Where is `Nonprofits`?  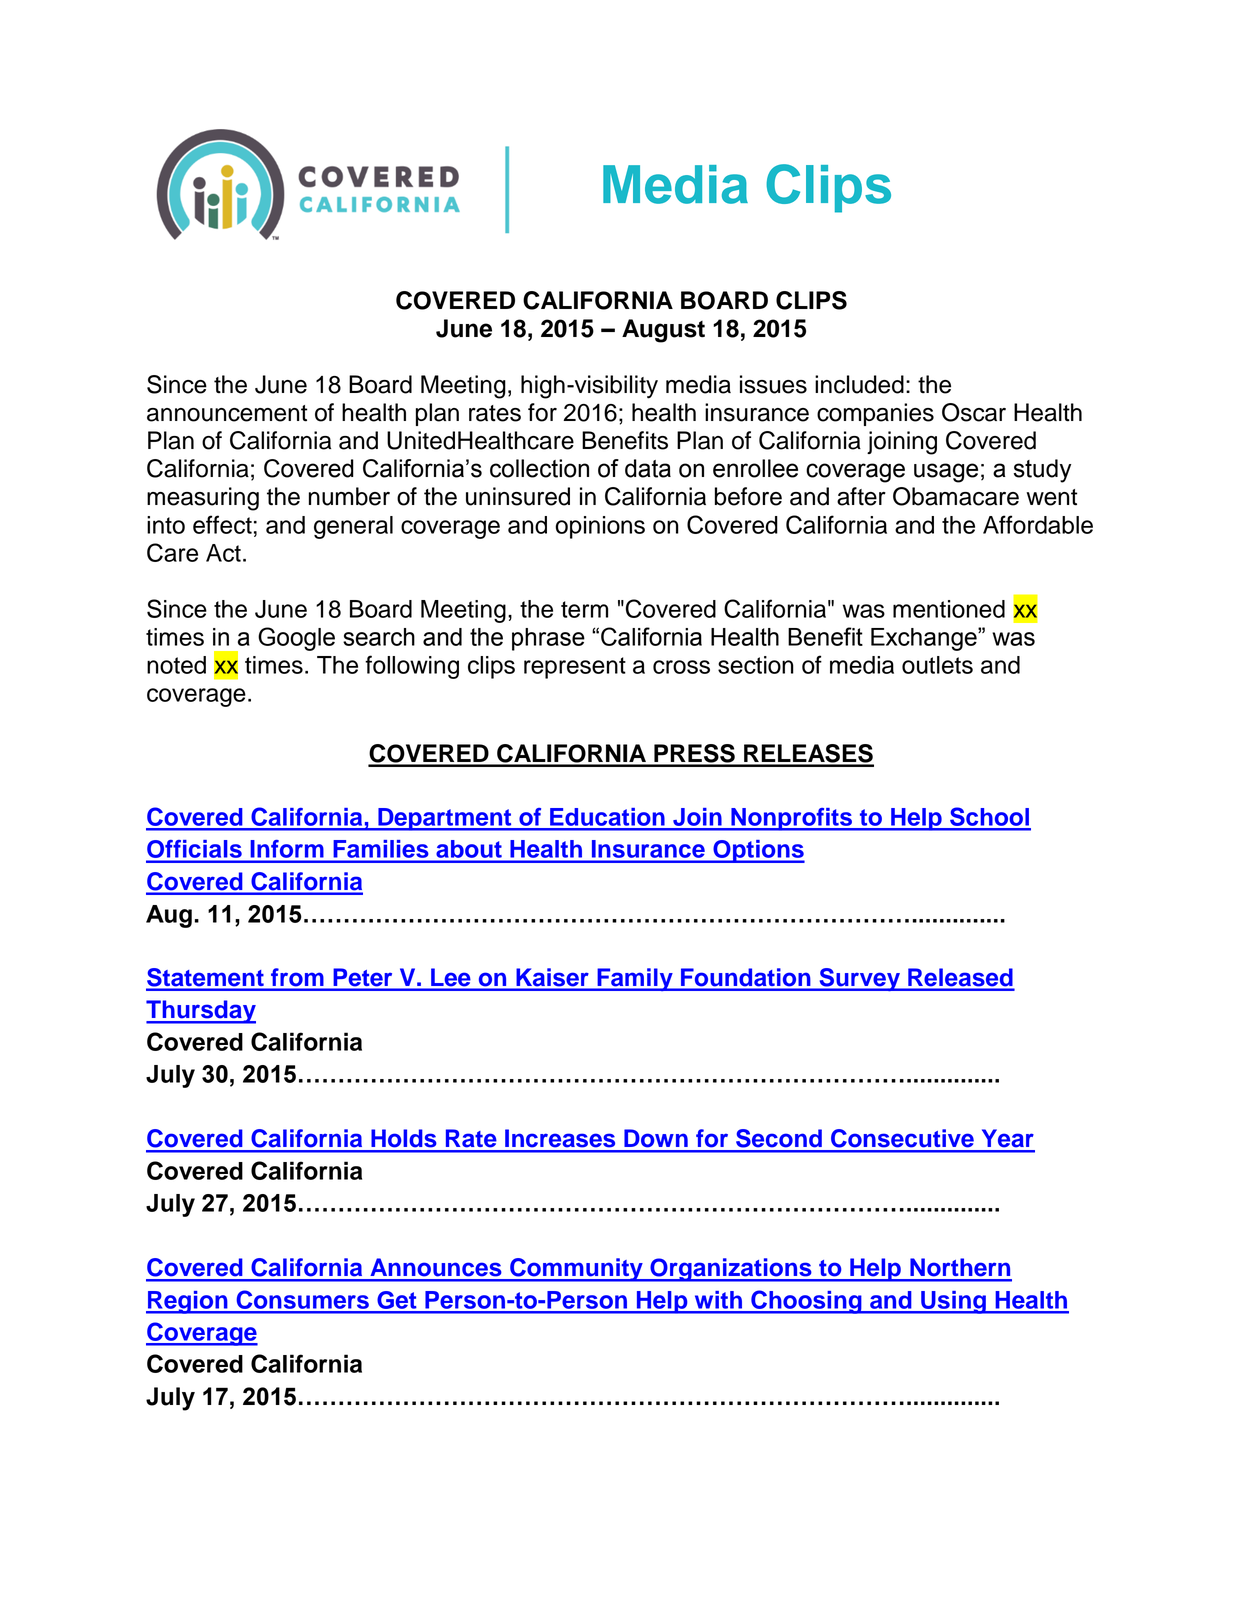 Nonprofits is located at coordinates (792, 819).
